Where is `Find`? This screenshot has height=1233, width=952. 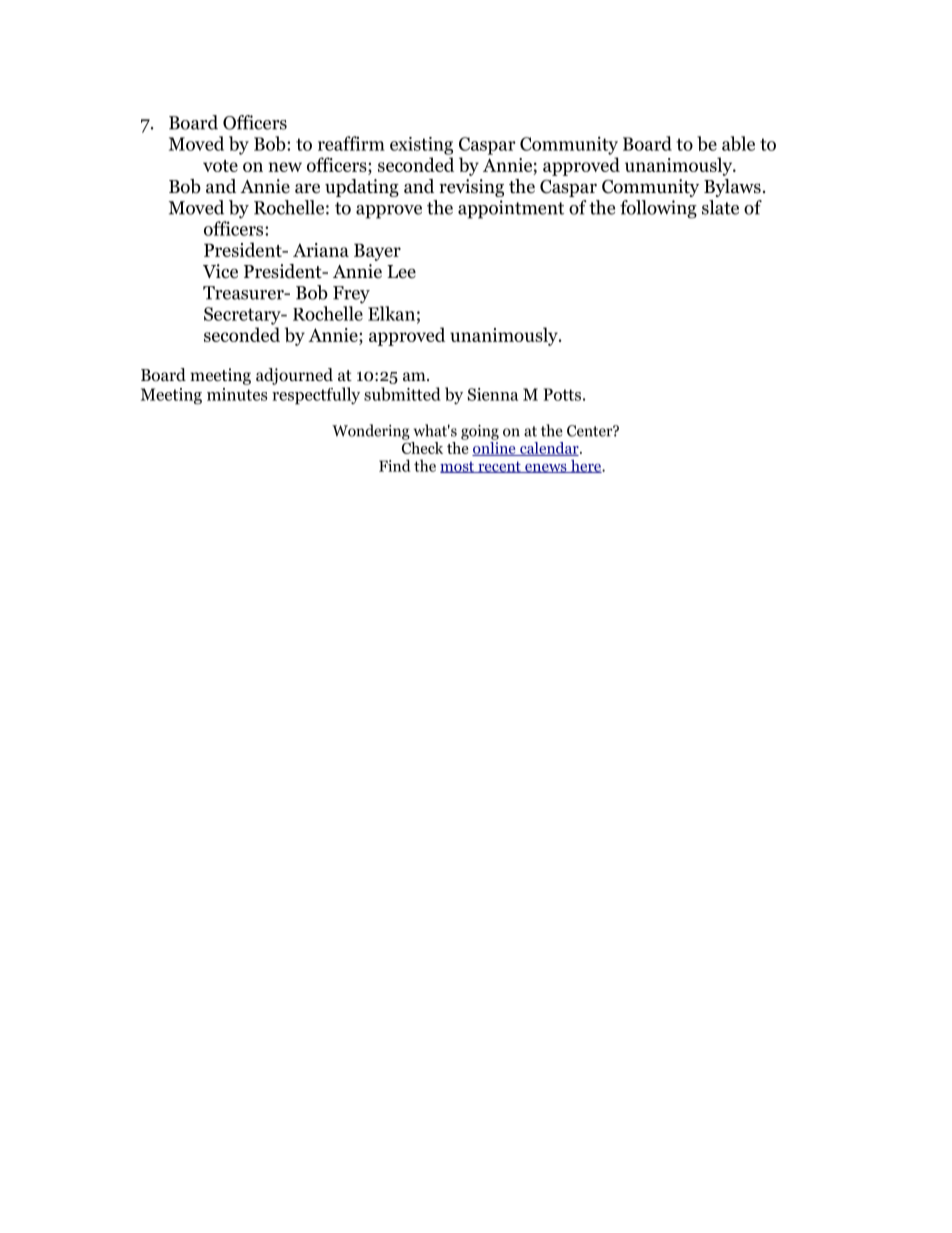
Find is located at coordinates (394, 465).
